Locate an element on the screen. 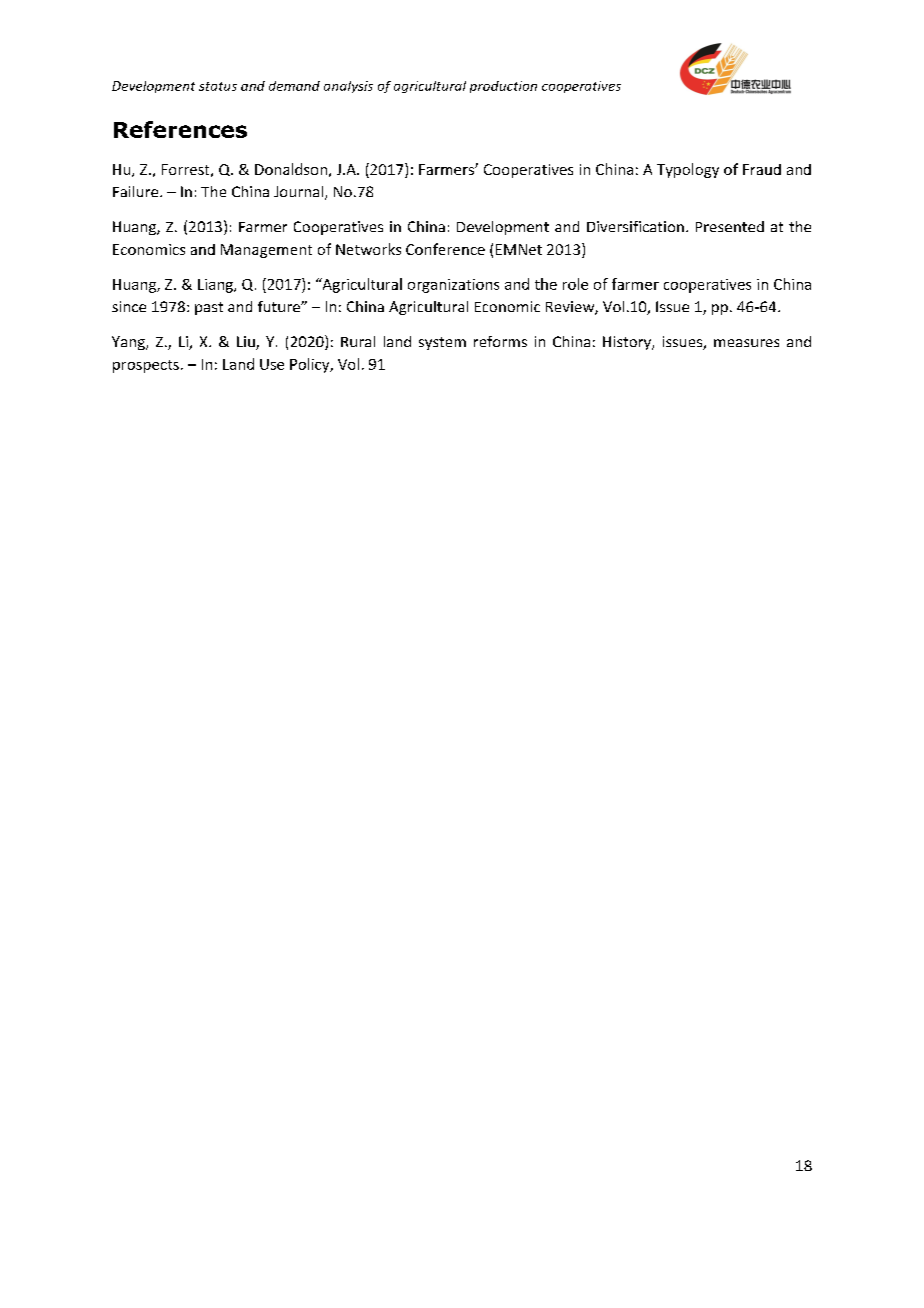 Image resolution: width=924 pixels, height=1308 pixels. status is located at coordinates (218, 86).
